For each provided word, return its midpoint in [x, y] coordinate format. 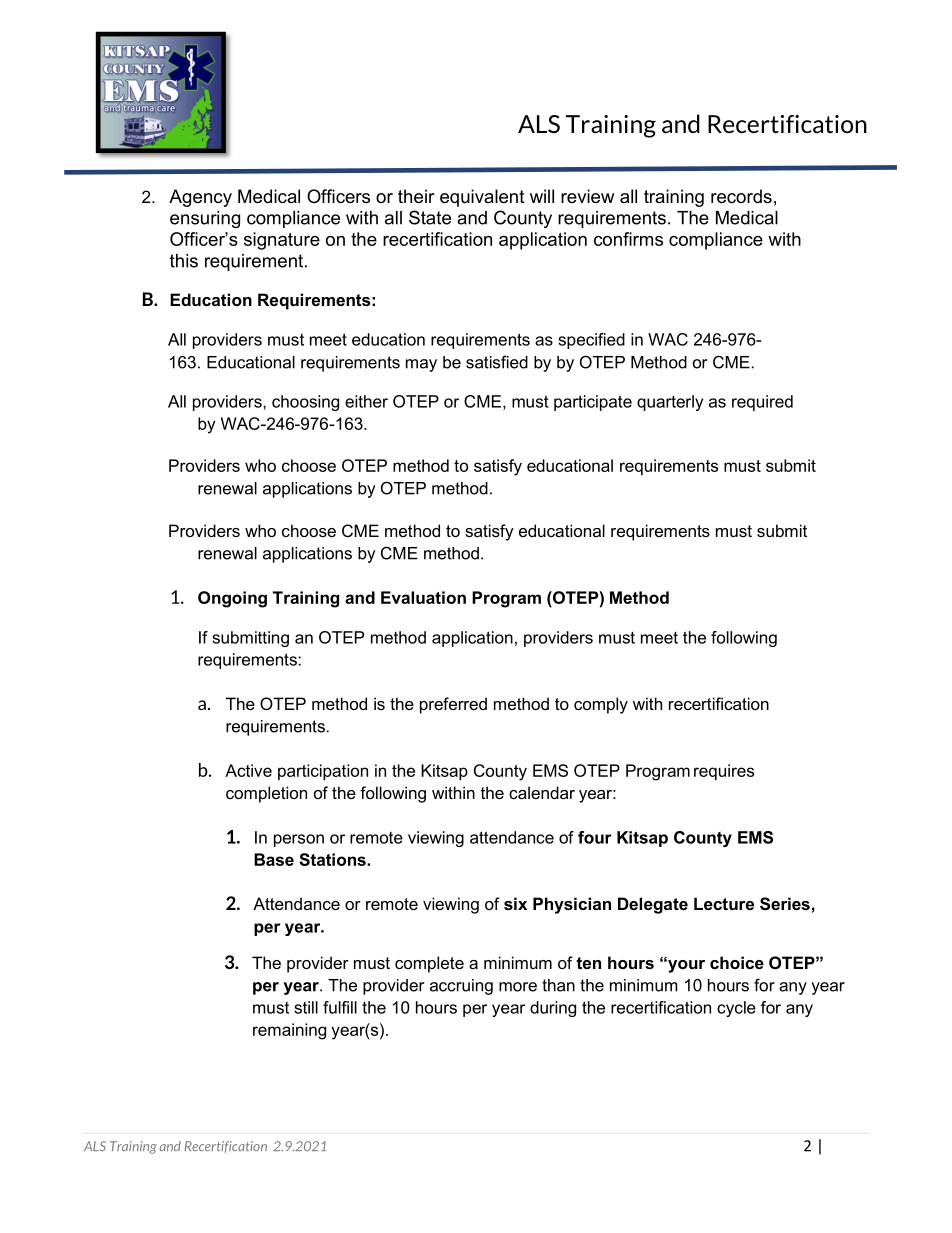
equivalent [482, 198]
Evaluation [423, 597]
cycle [736, 1009]
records [741, 196]
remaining [289, 1031]
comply [601, 705]
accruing [461, 987]
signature [282, 241]
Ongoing [232, 599]
